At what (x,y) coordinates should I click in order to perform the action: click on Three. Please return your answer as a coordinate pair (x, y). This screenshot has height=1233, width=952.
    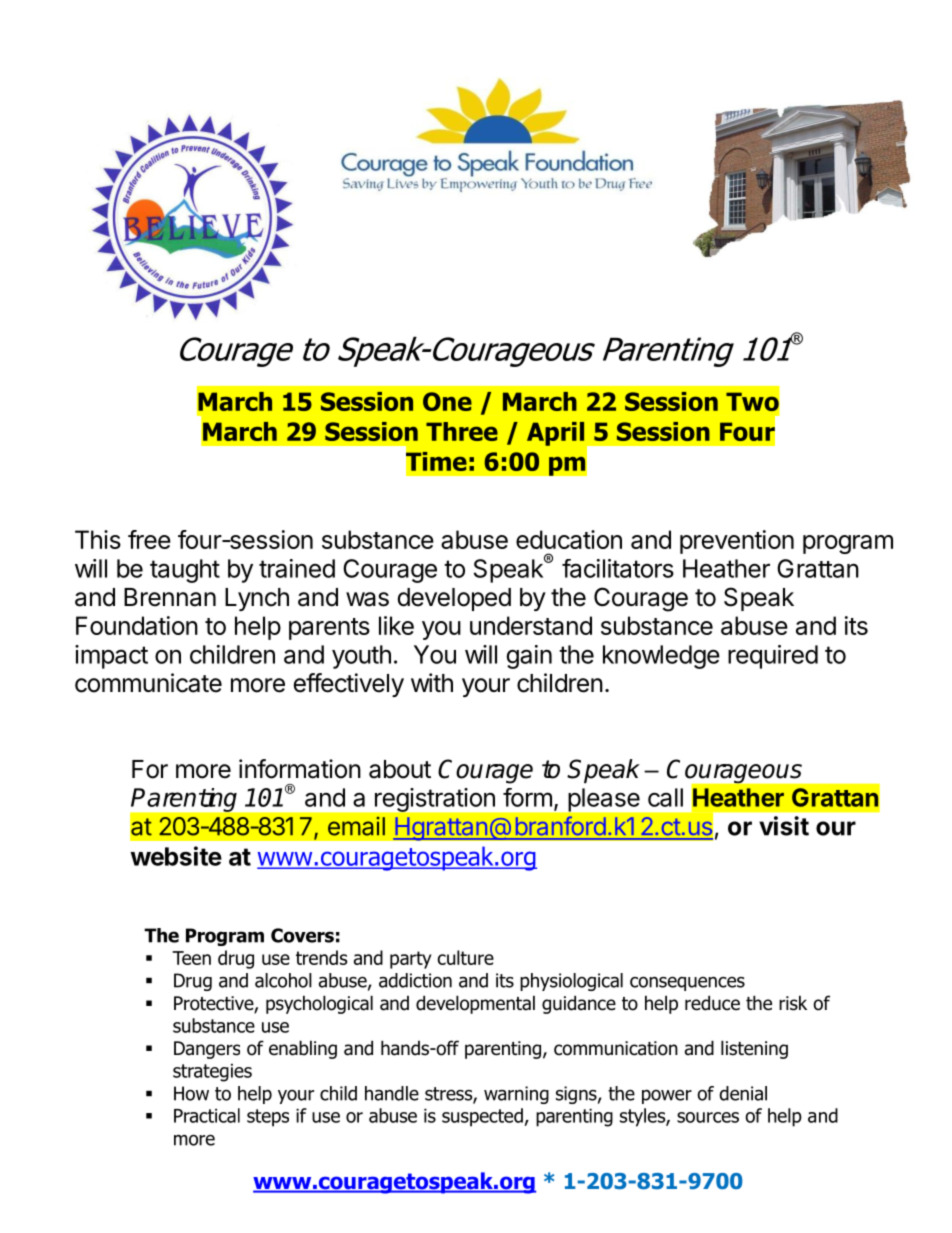
    Looking at the image, I should click on (462, 431).
